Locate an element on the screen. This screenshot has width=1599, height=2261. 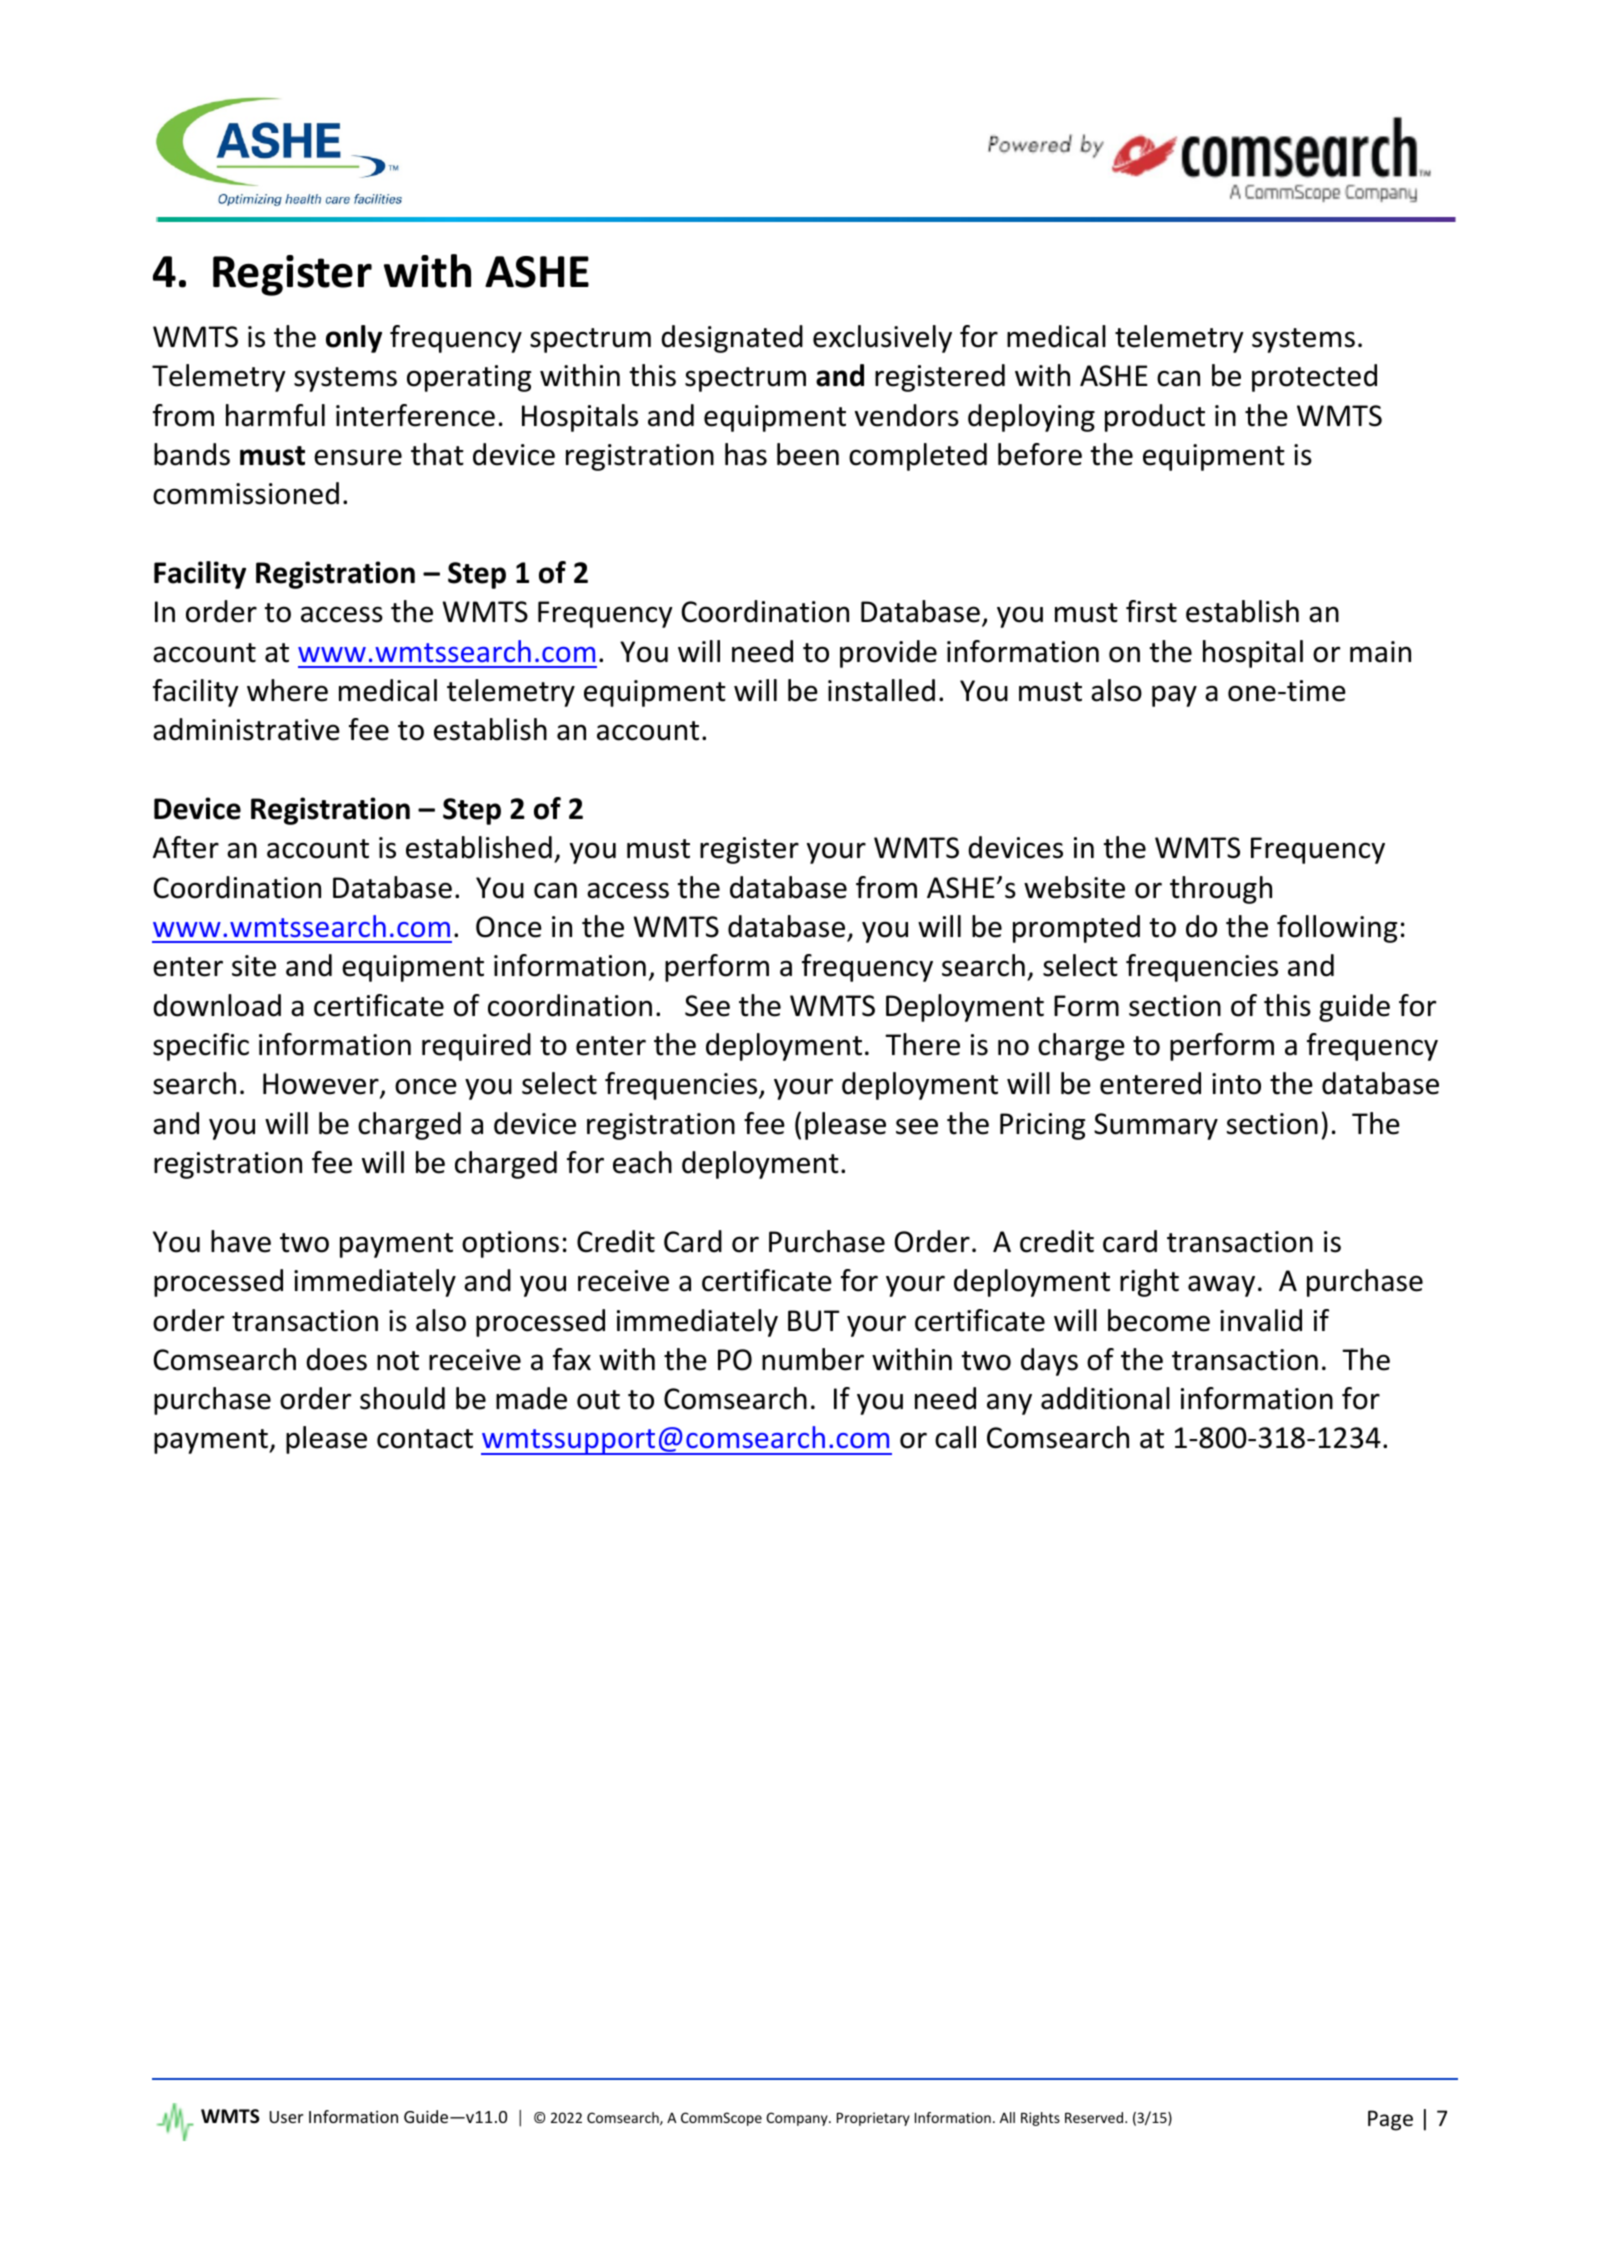
have is located at coordinates (241, 1241).
